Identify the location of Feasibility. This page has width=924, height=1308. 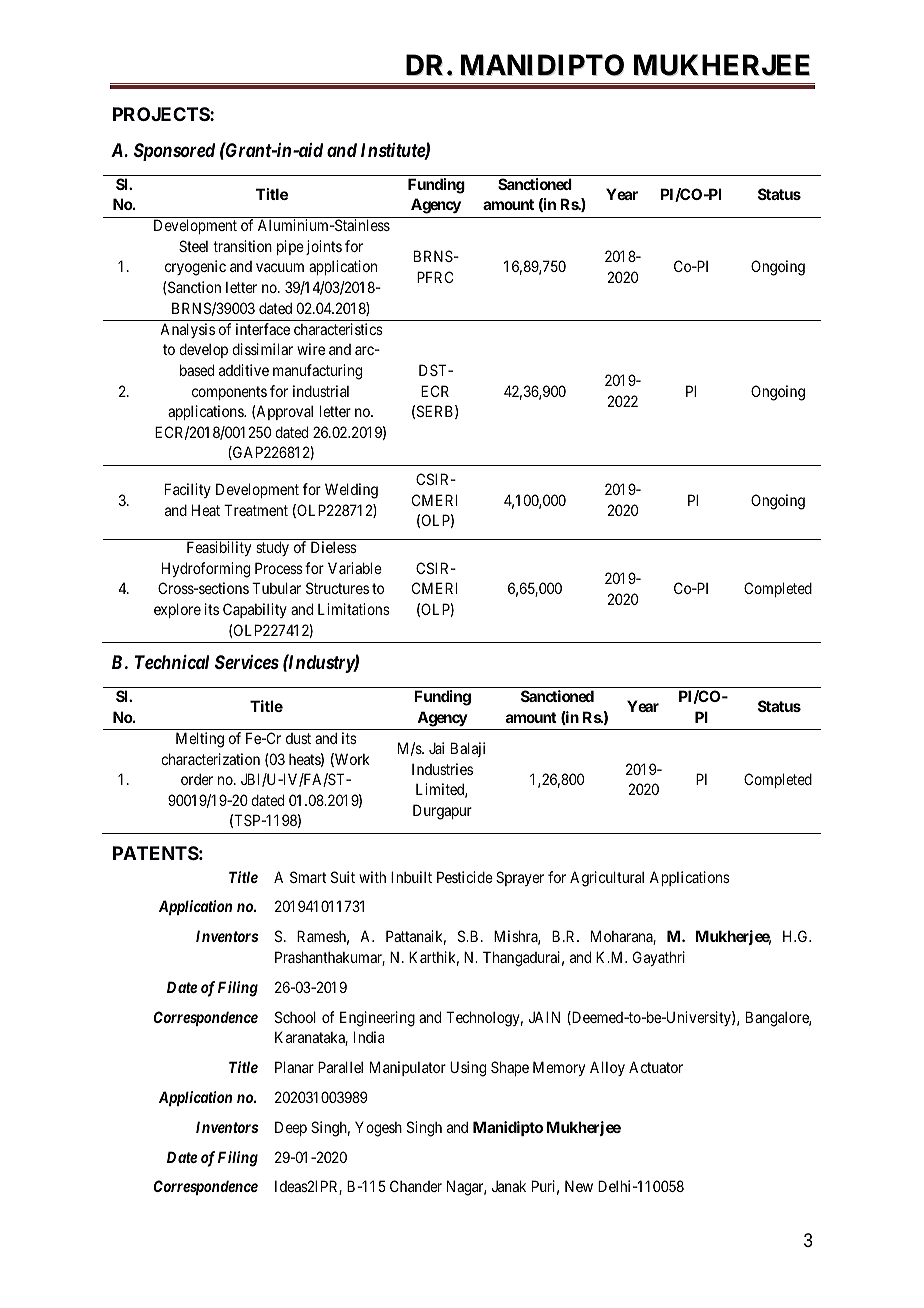
(219, 548).
